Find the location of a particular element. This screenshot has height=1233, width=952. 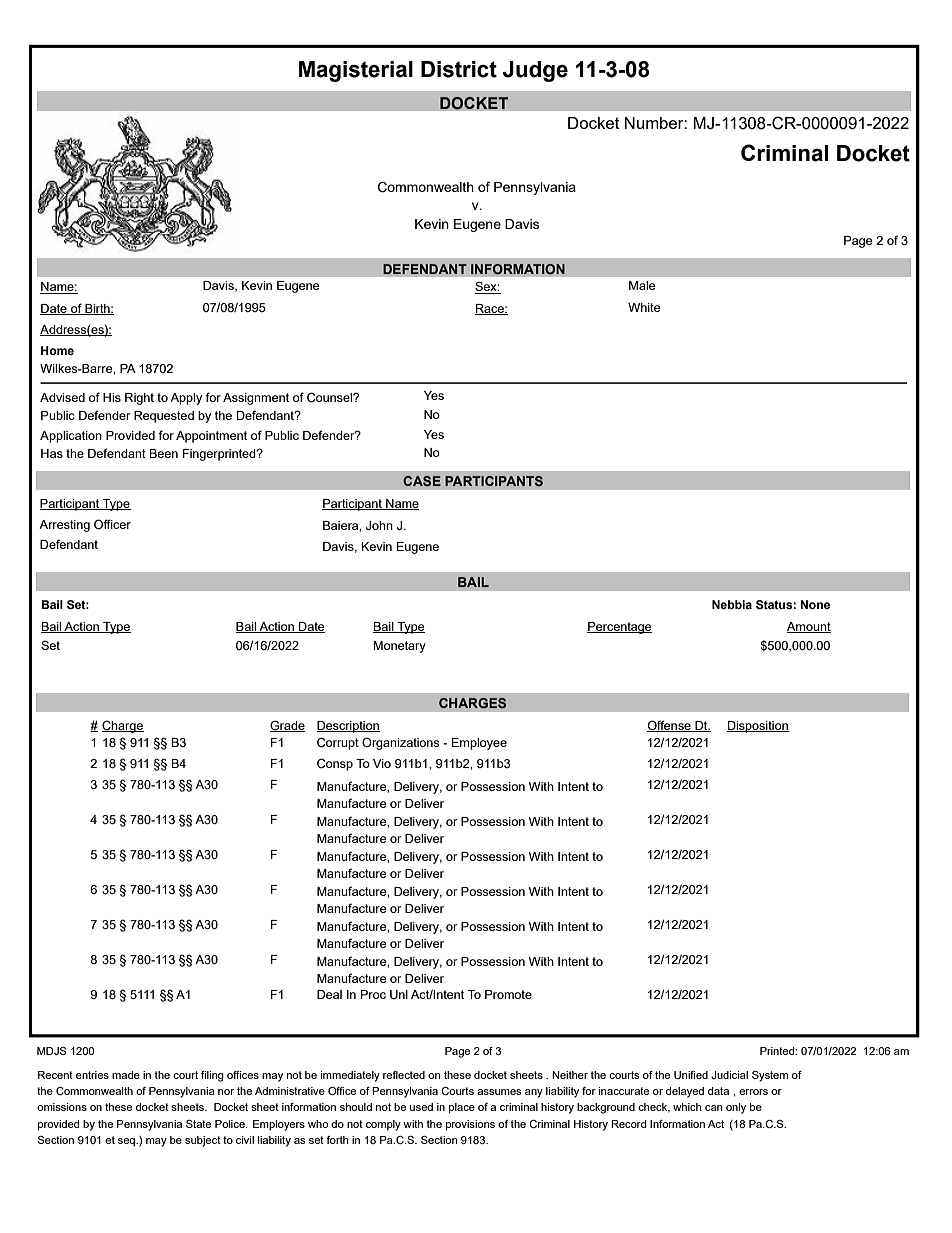

Been is located at coordinates (163, 453).
